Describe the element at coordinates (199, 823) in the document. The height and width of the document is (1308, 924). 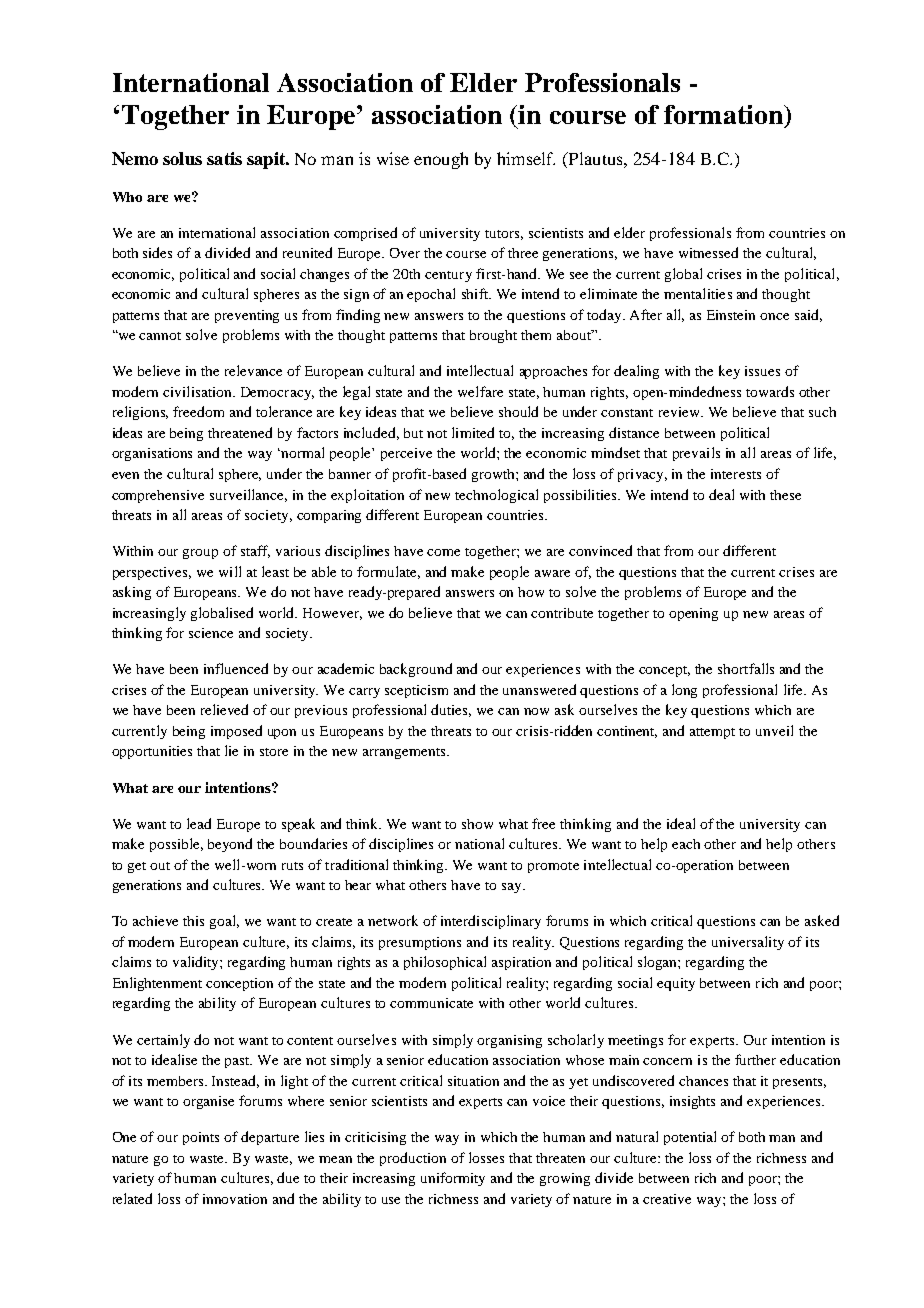
I see `lead` at that location.
